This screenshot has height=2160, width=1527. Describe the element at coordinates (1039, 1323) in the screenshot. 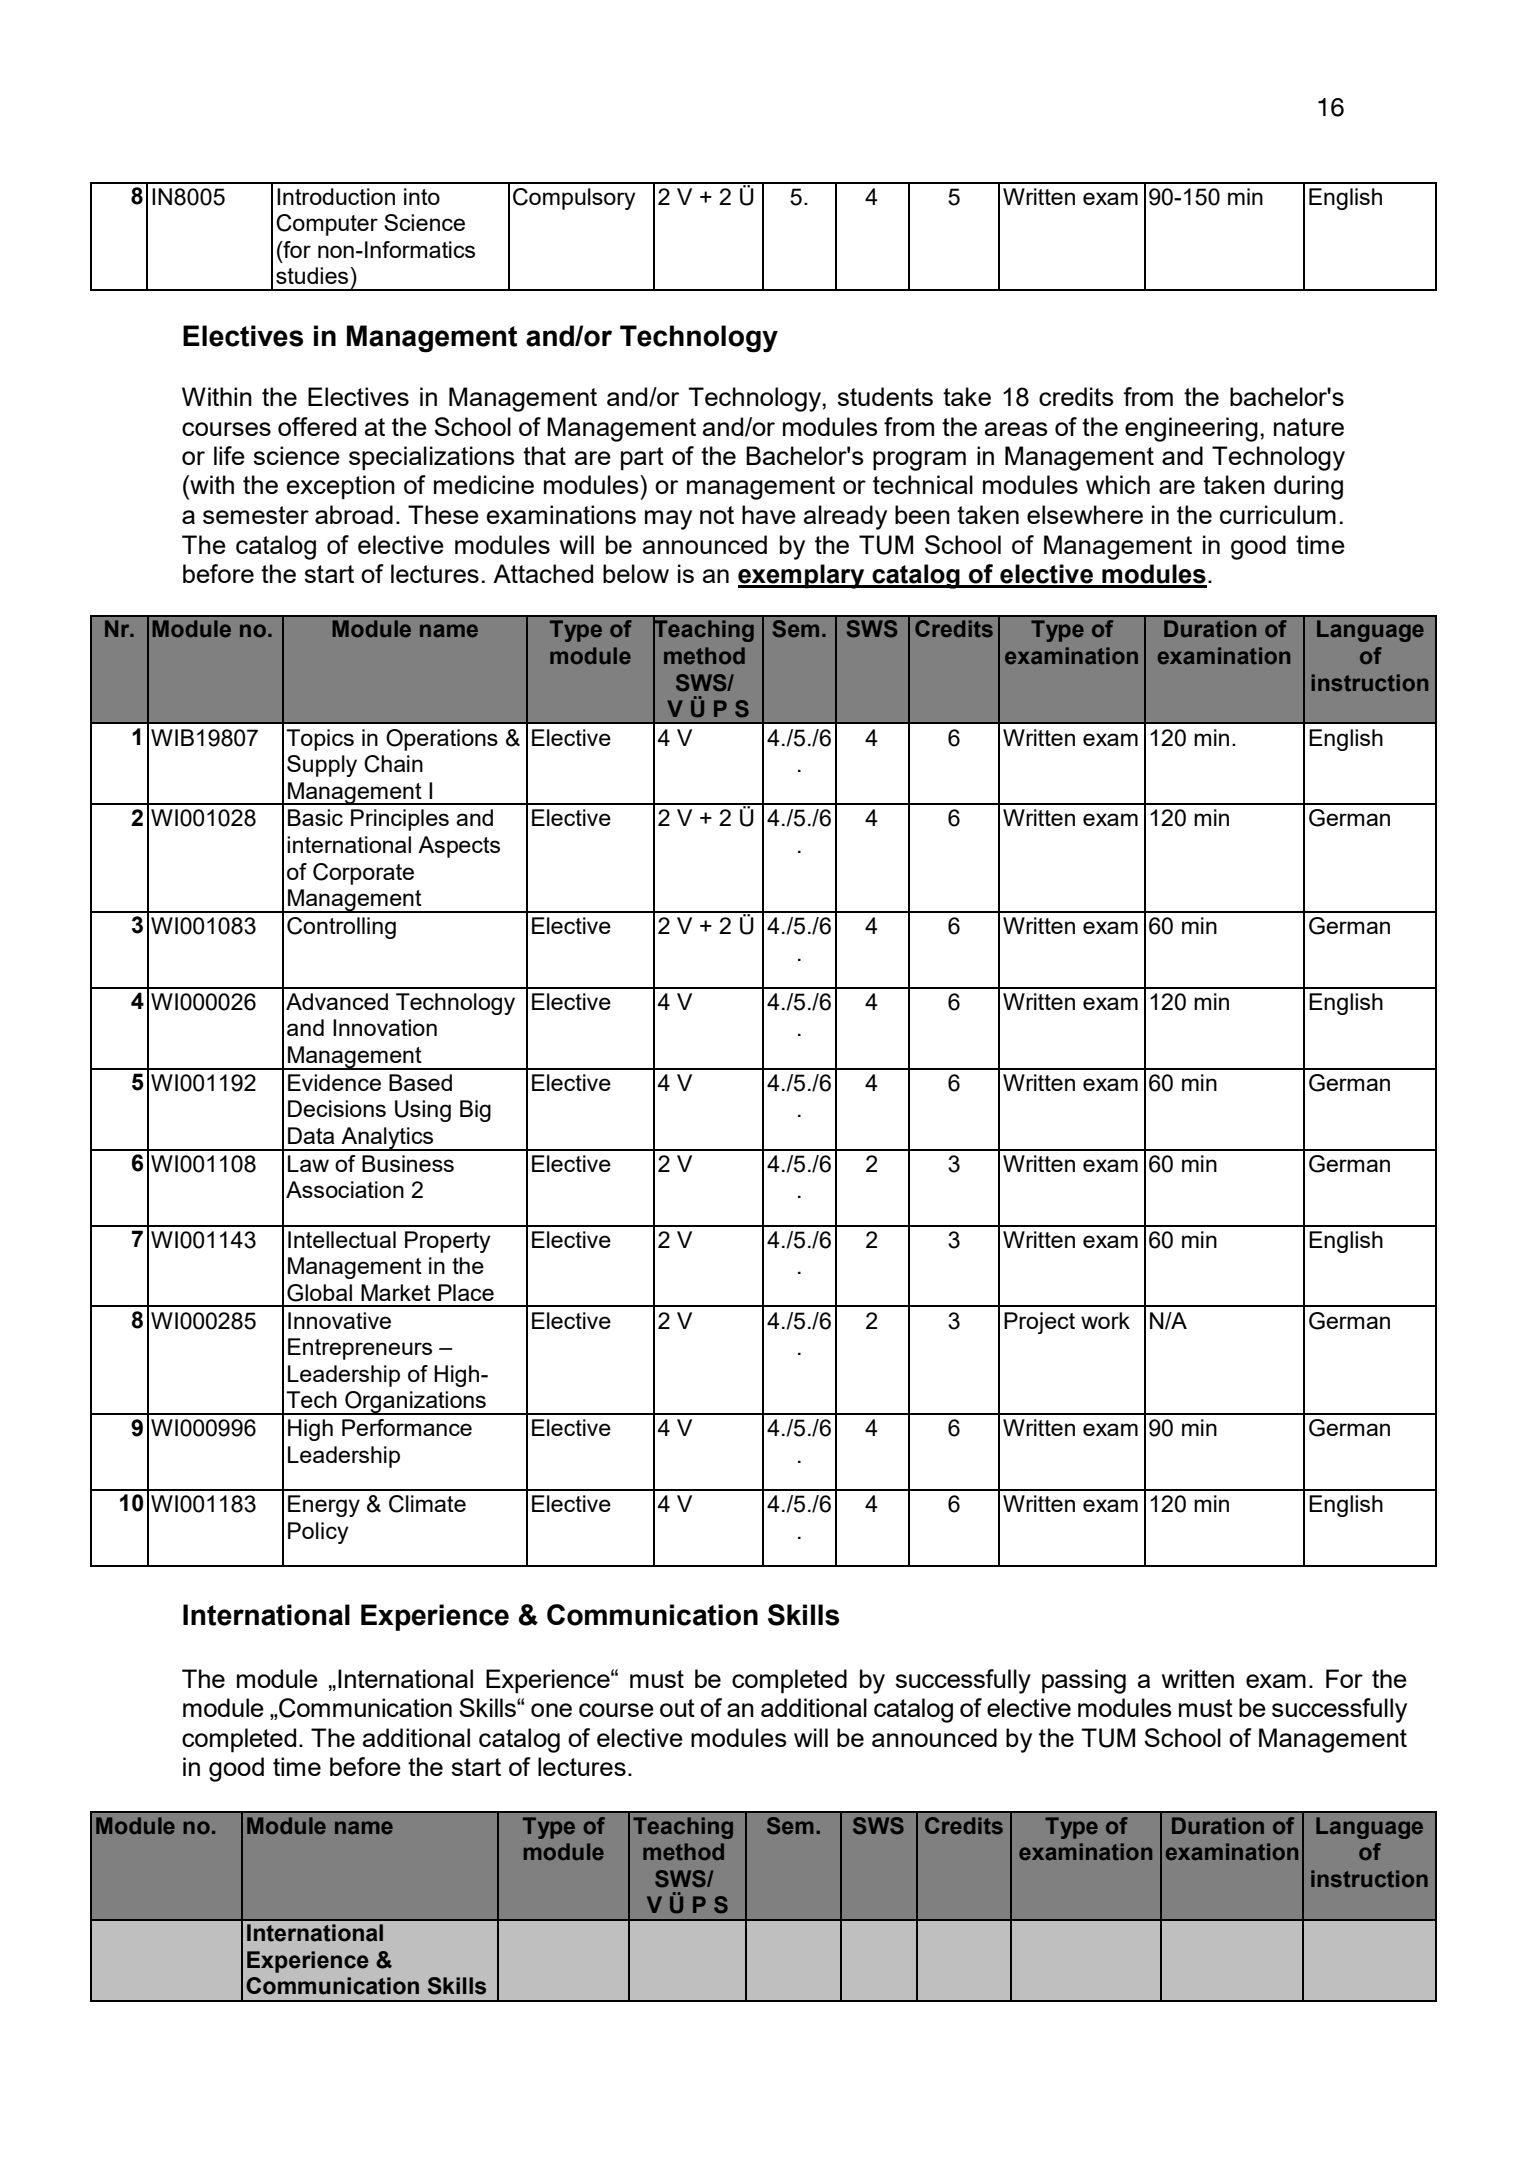

I see `Project` at that location.
